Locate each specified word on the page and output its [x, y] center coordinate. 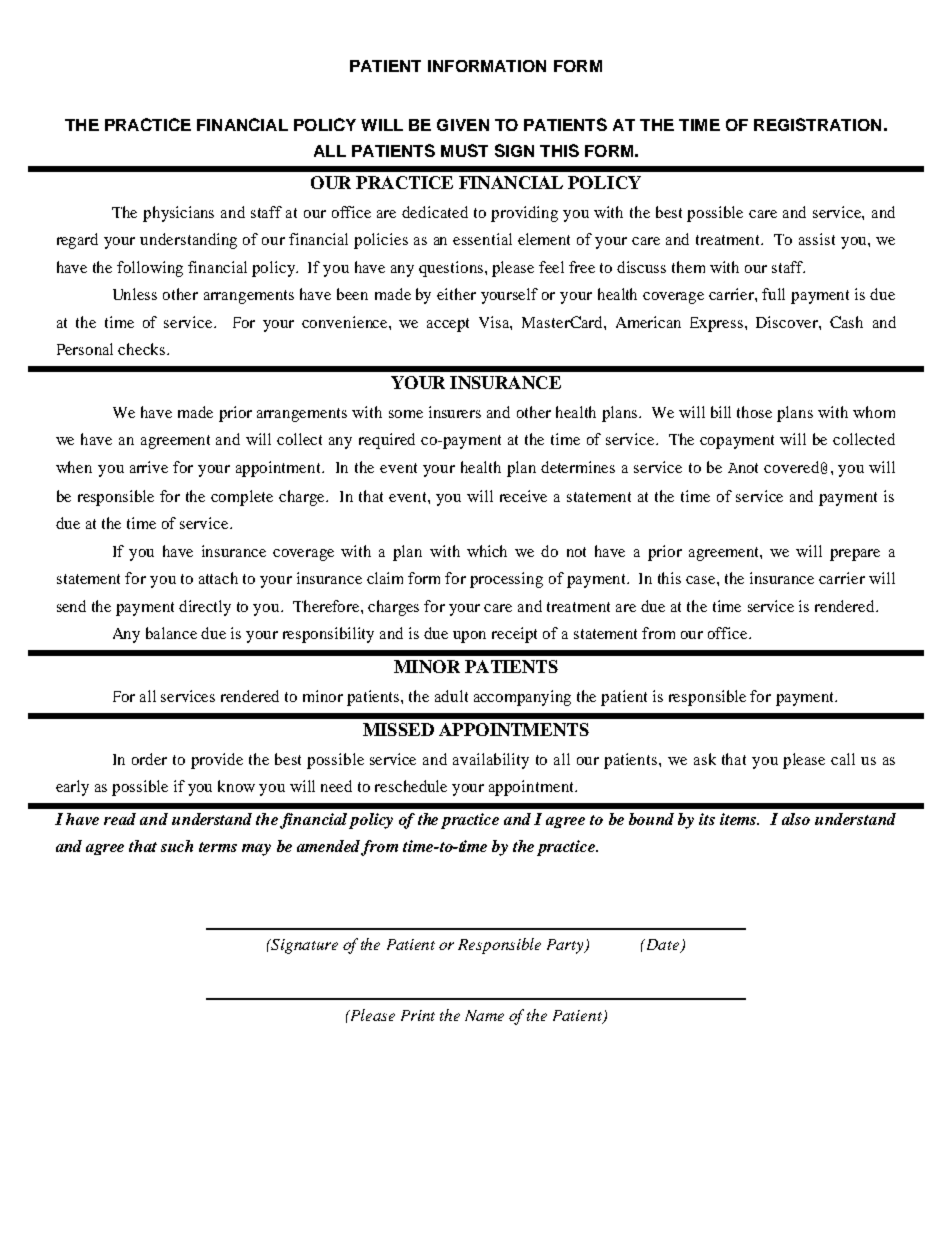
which [487, 551]
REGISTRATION [817, 124]
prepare [855, 555]
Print [418, 1015]
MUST [464, 150]
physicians [178, 214]
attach [218, 578]
